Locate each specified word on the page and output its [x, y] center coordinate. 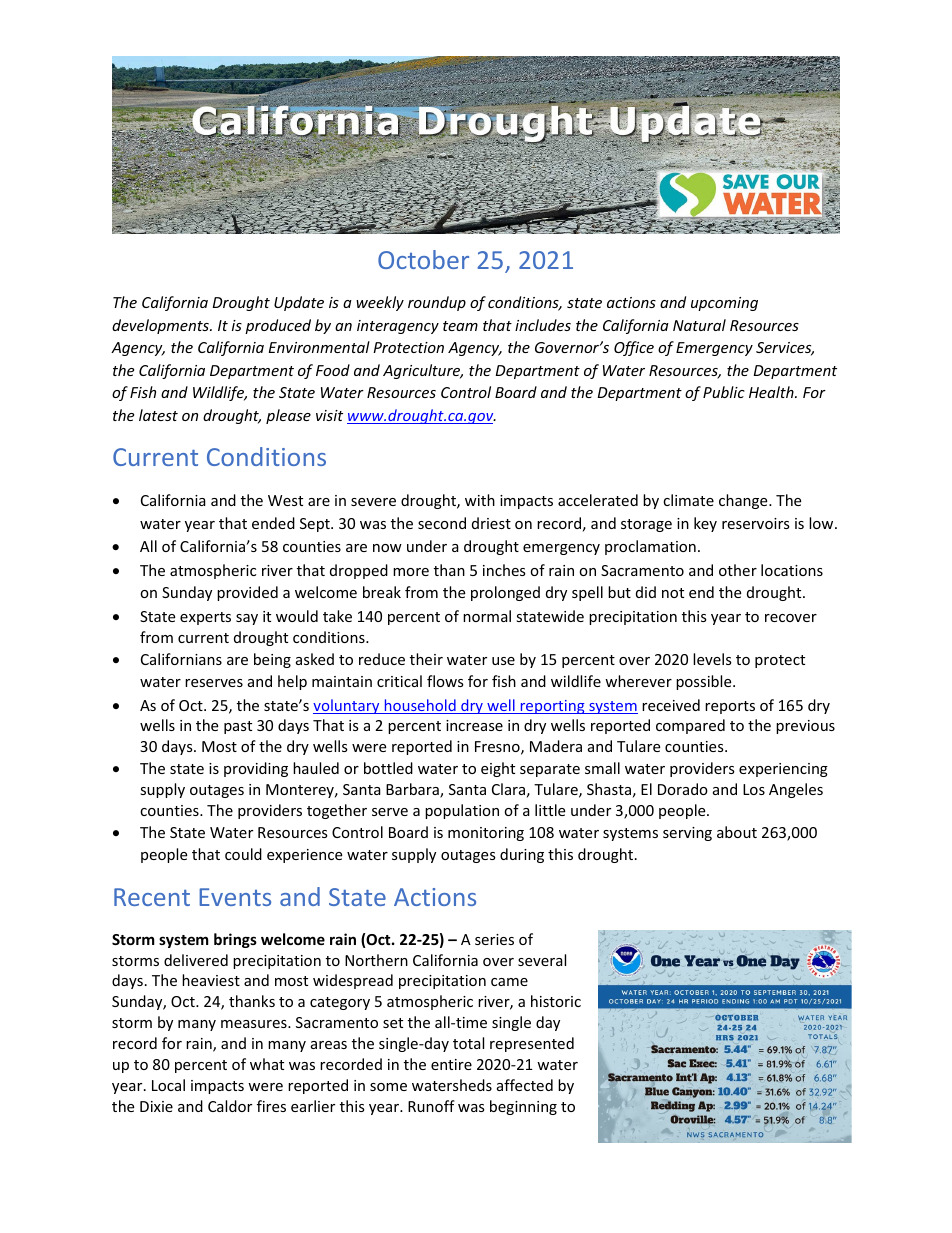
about [737, 832]
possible [705, 682]
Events [235, 897]
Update [299, 303]
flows [445, 681]
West [285, 500]
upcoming [724, 304]
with [480, 500]
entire [451, 1064]
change [744, 501]
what [267, 1064]
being [272, 660]
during [522, 855]
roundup [437, 303]
